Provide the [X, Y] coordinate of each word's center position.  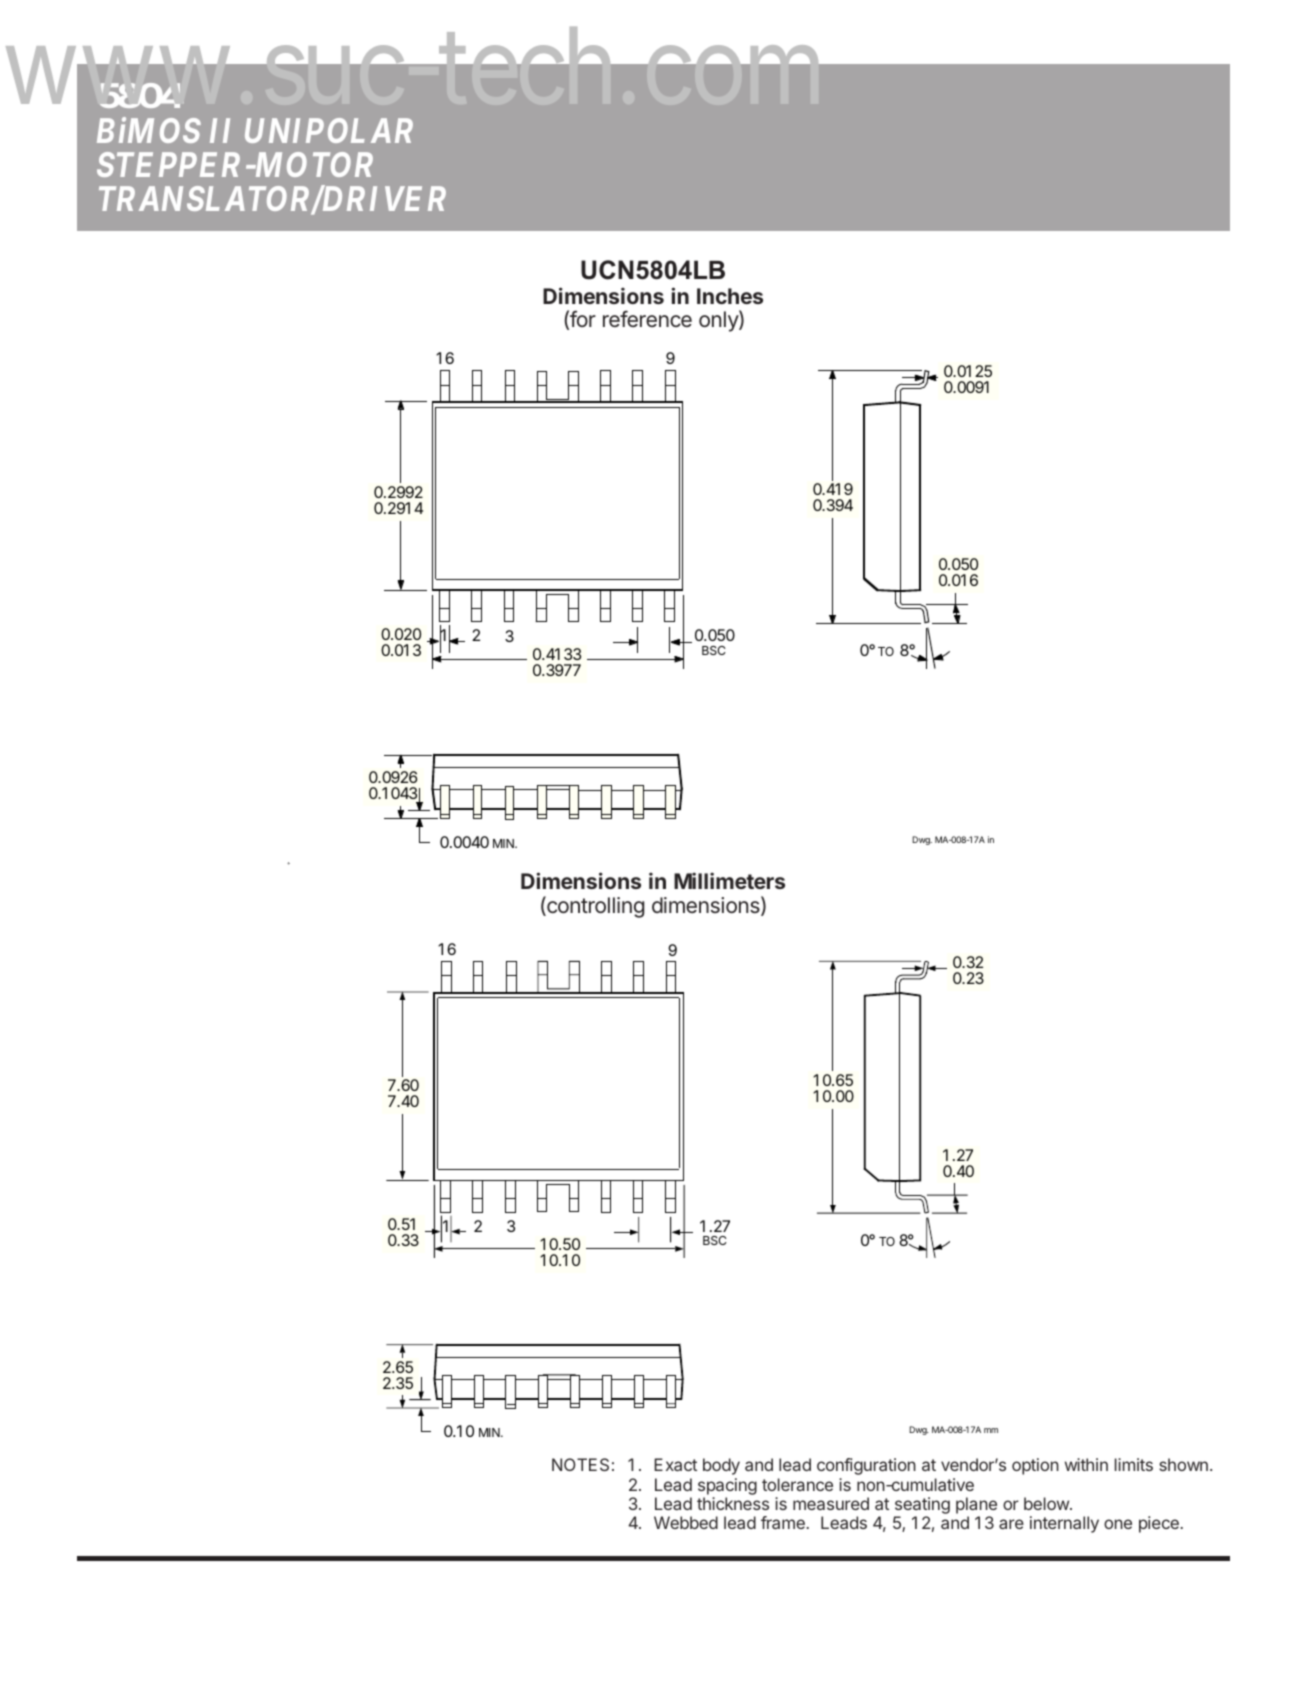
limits [1134, 1464]
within [1086, 1464]
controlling [594, 907]
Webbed [686, 1522]
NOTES [580, 1464]
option [1035, 1466]
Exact [675, 1464]
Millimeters [729, 880]
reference [647, 318]
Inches [730, 296]
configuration [866, 1466]
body [721, 1466]
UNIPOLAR [329, 130]
